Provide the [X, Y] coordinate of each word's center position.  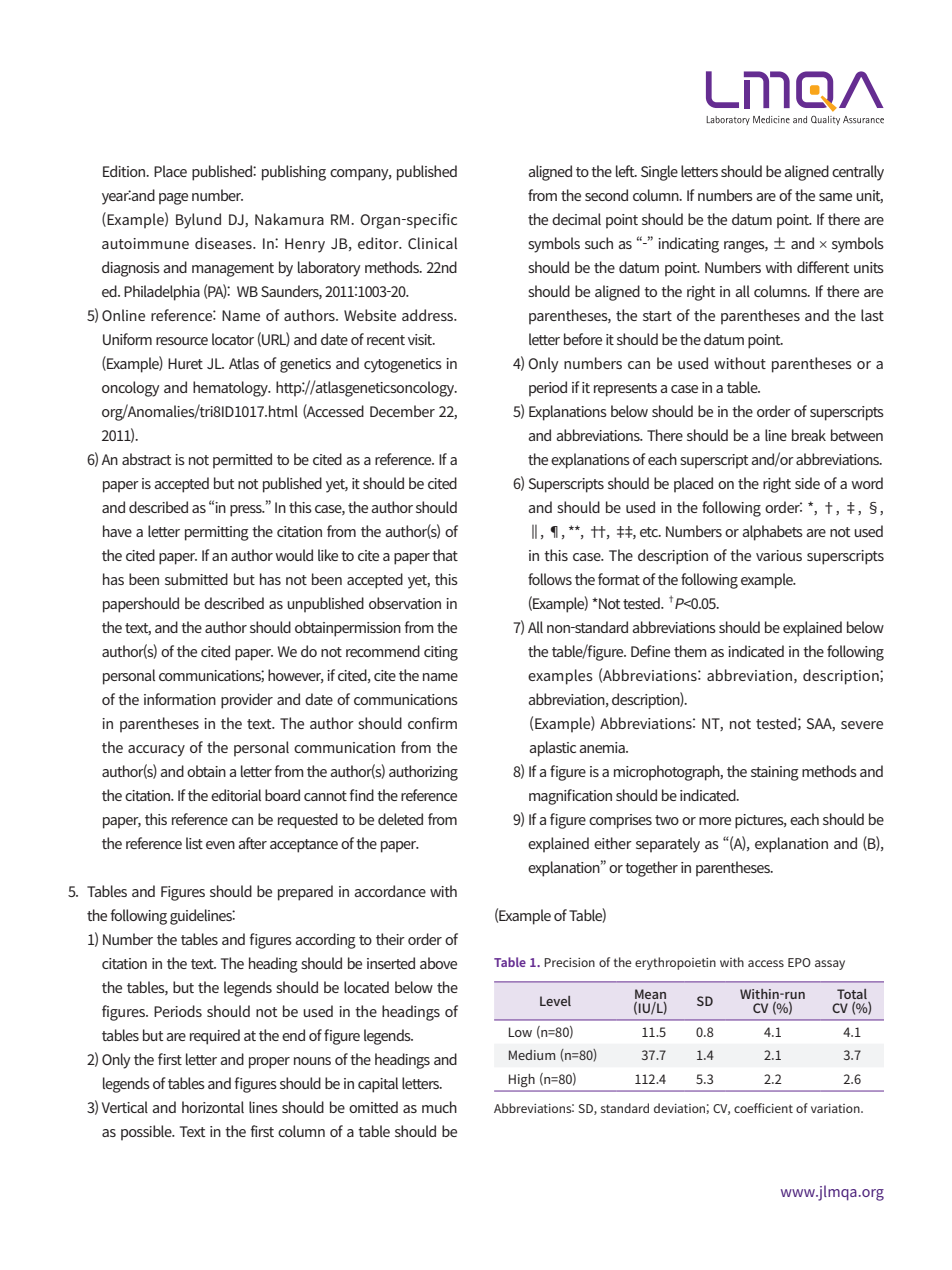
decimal [576, 219]
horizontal [213, 1107]
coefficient [763, 1108]
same [835, 197]
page [173, 199]
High [522, 1080]
